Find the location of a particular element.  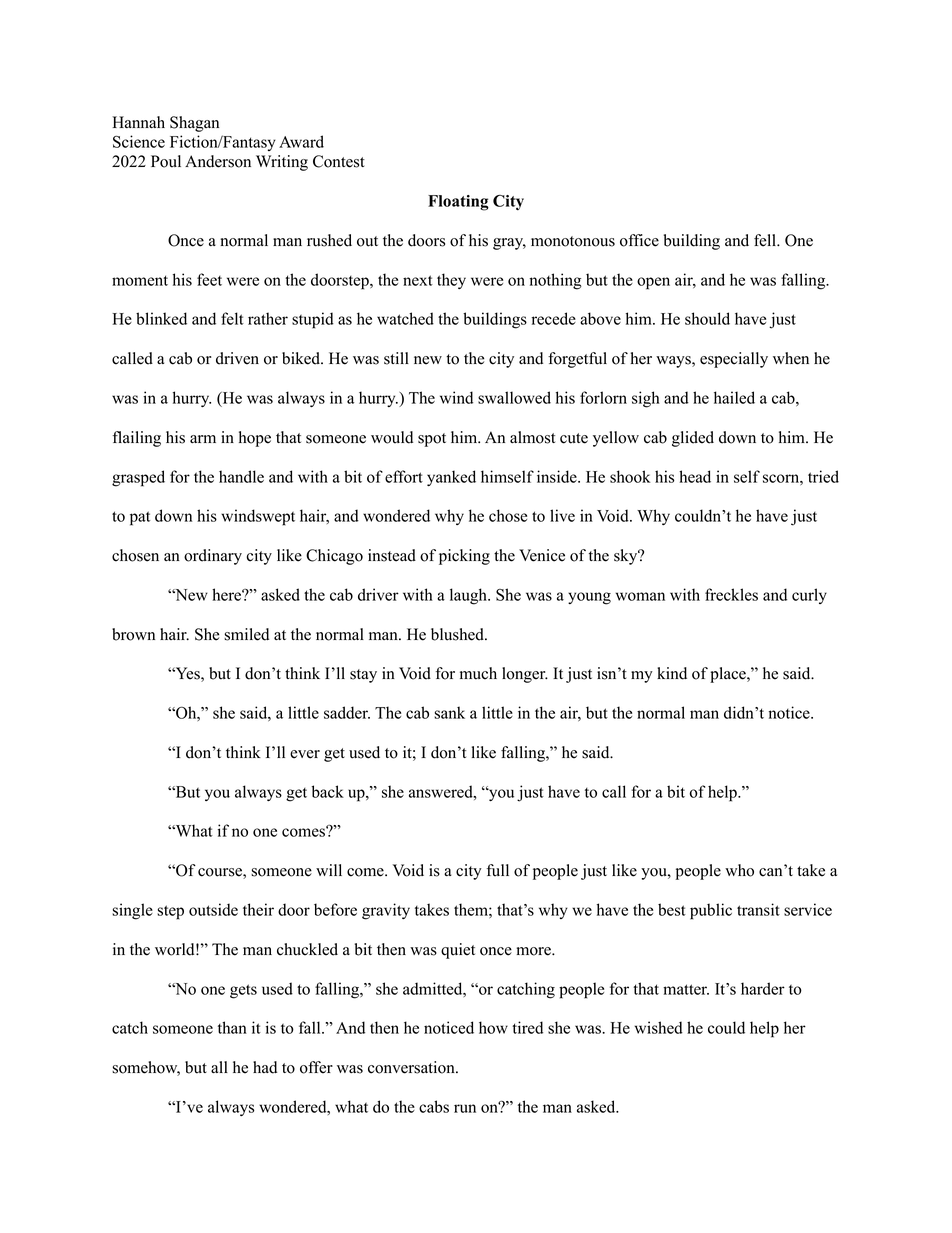

had is located at coordinates (265, 1067).
